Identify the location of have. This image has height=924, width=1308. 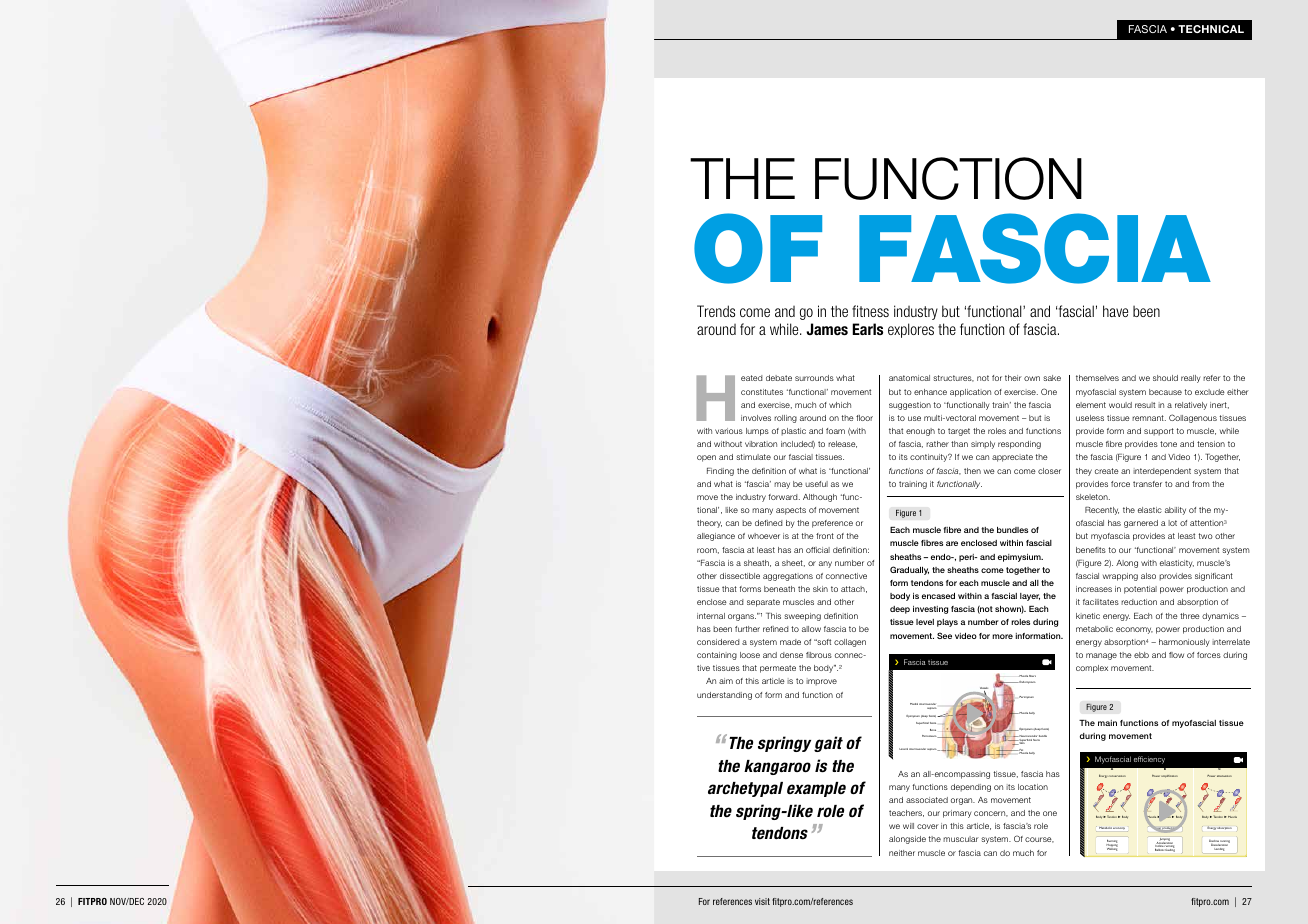
(1115, 311).
